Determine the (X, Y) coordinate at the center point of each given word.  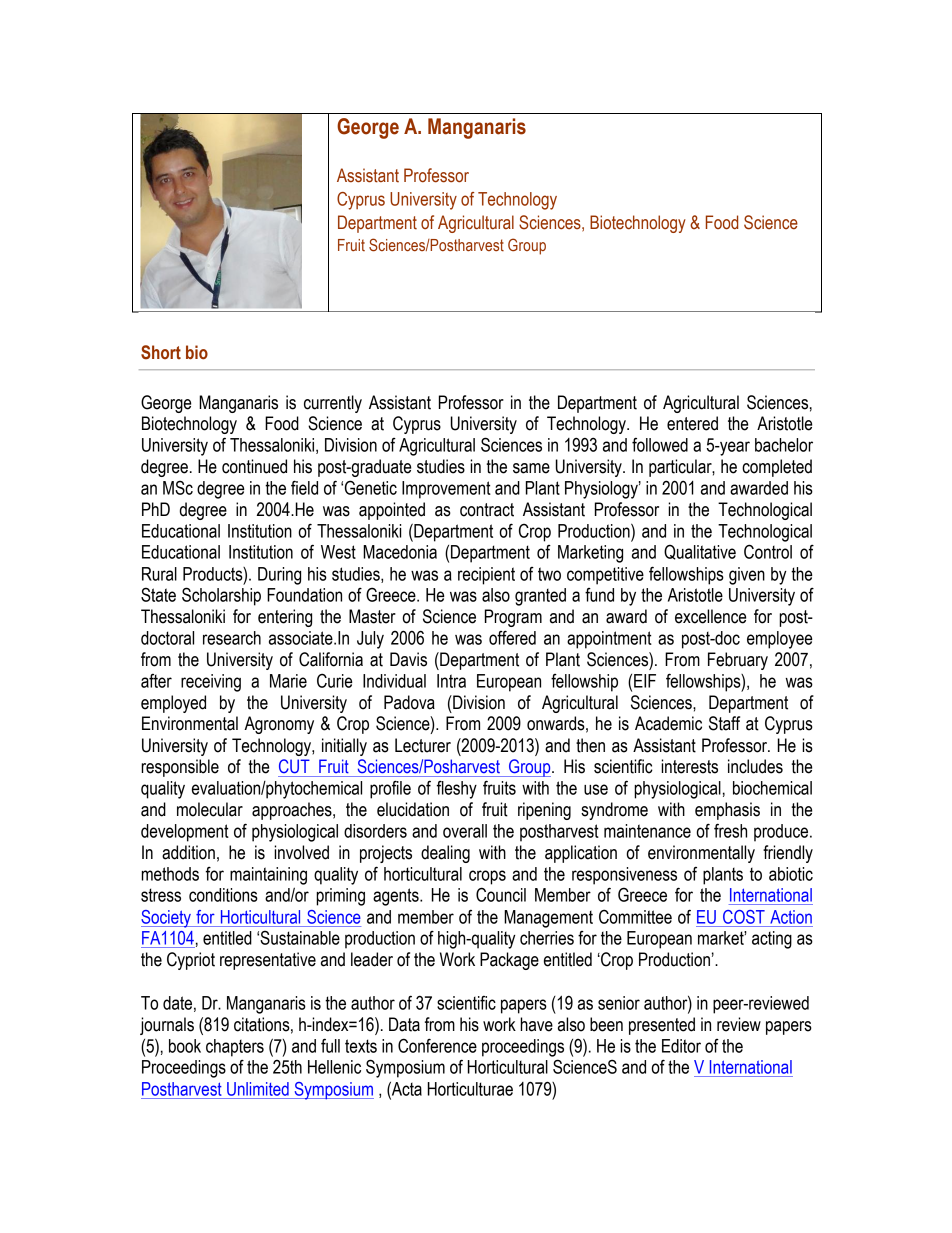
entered (692, 423)
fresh (730, 830)
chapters (235, 1048)
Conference (437, 1045)
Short (161, 352)
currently (333, 404)
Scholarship (221, 596)
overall (465, 831)
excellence (710, 616)
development (185, 833)
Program (513, 618)
